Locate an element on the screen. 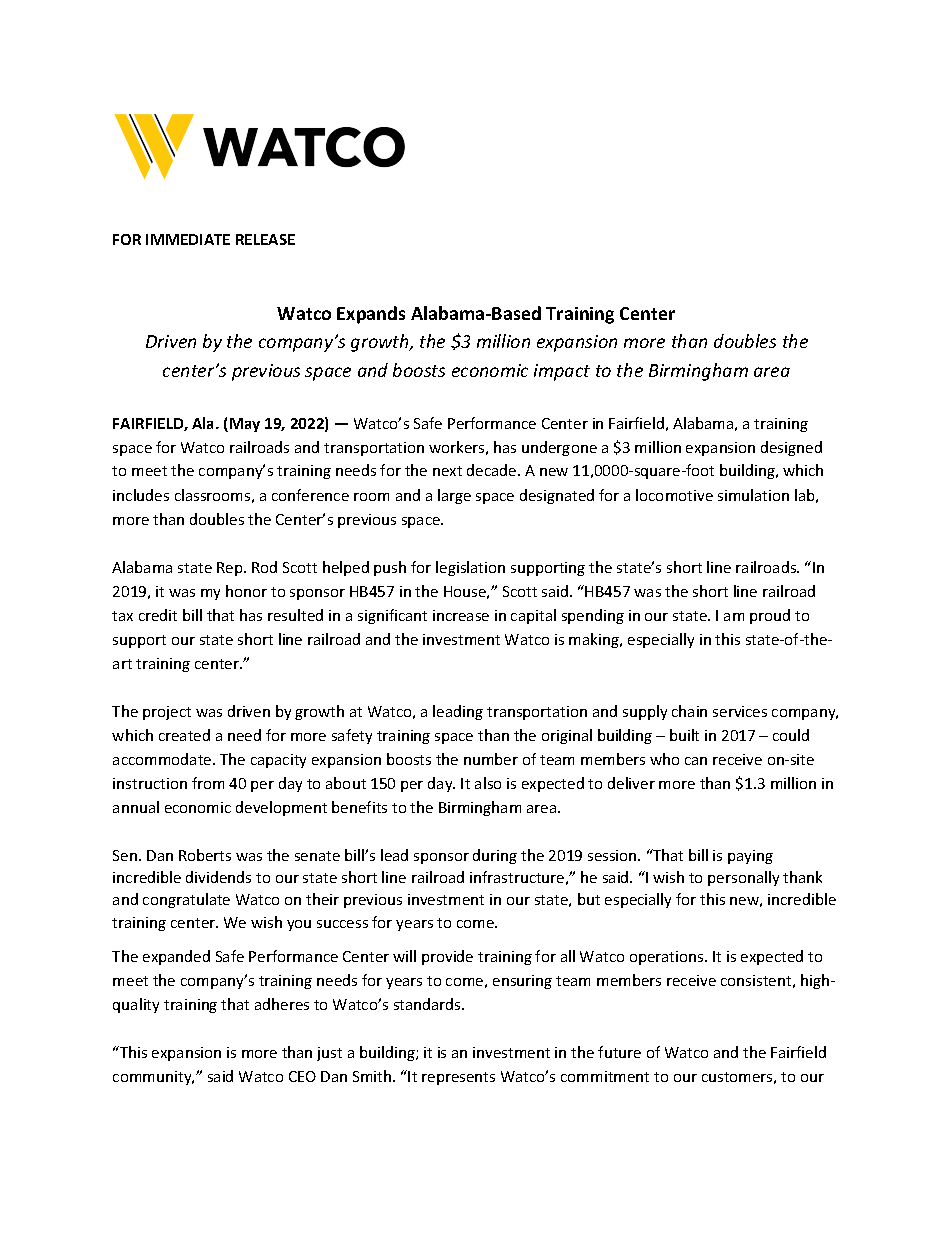 Image resolution: width=952 pixels, height=1233 pixels. IMMEDIATE is located at coordinates (188, 239).
